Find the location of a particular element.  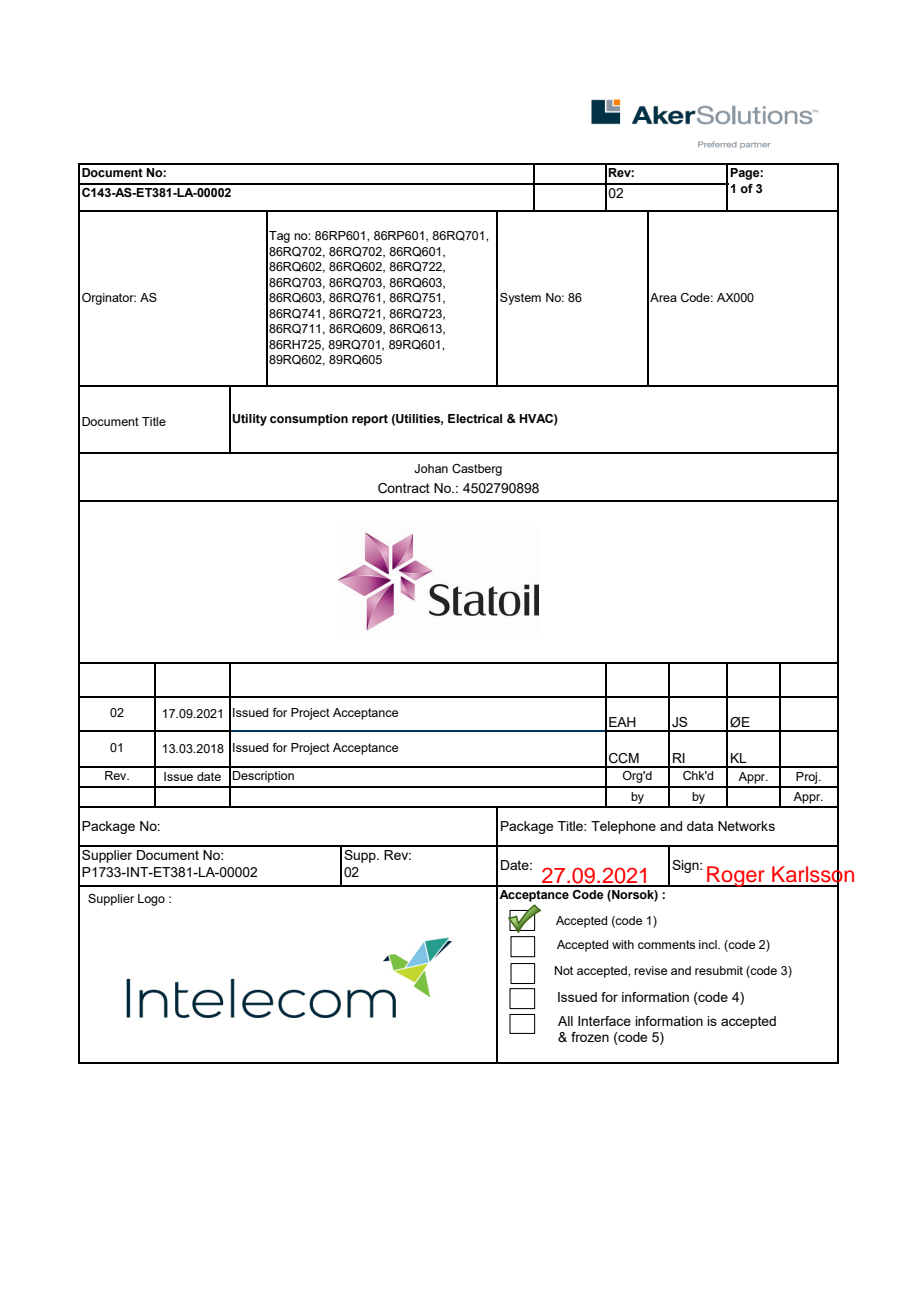

data is located at coordinates (700, 826).
